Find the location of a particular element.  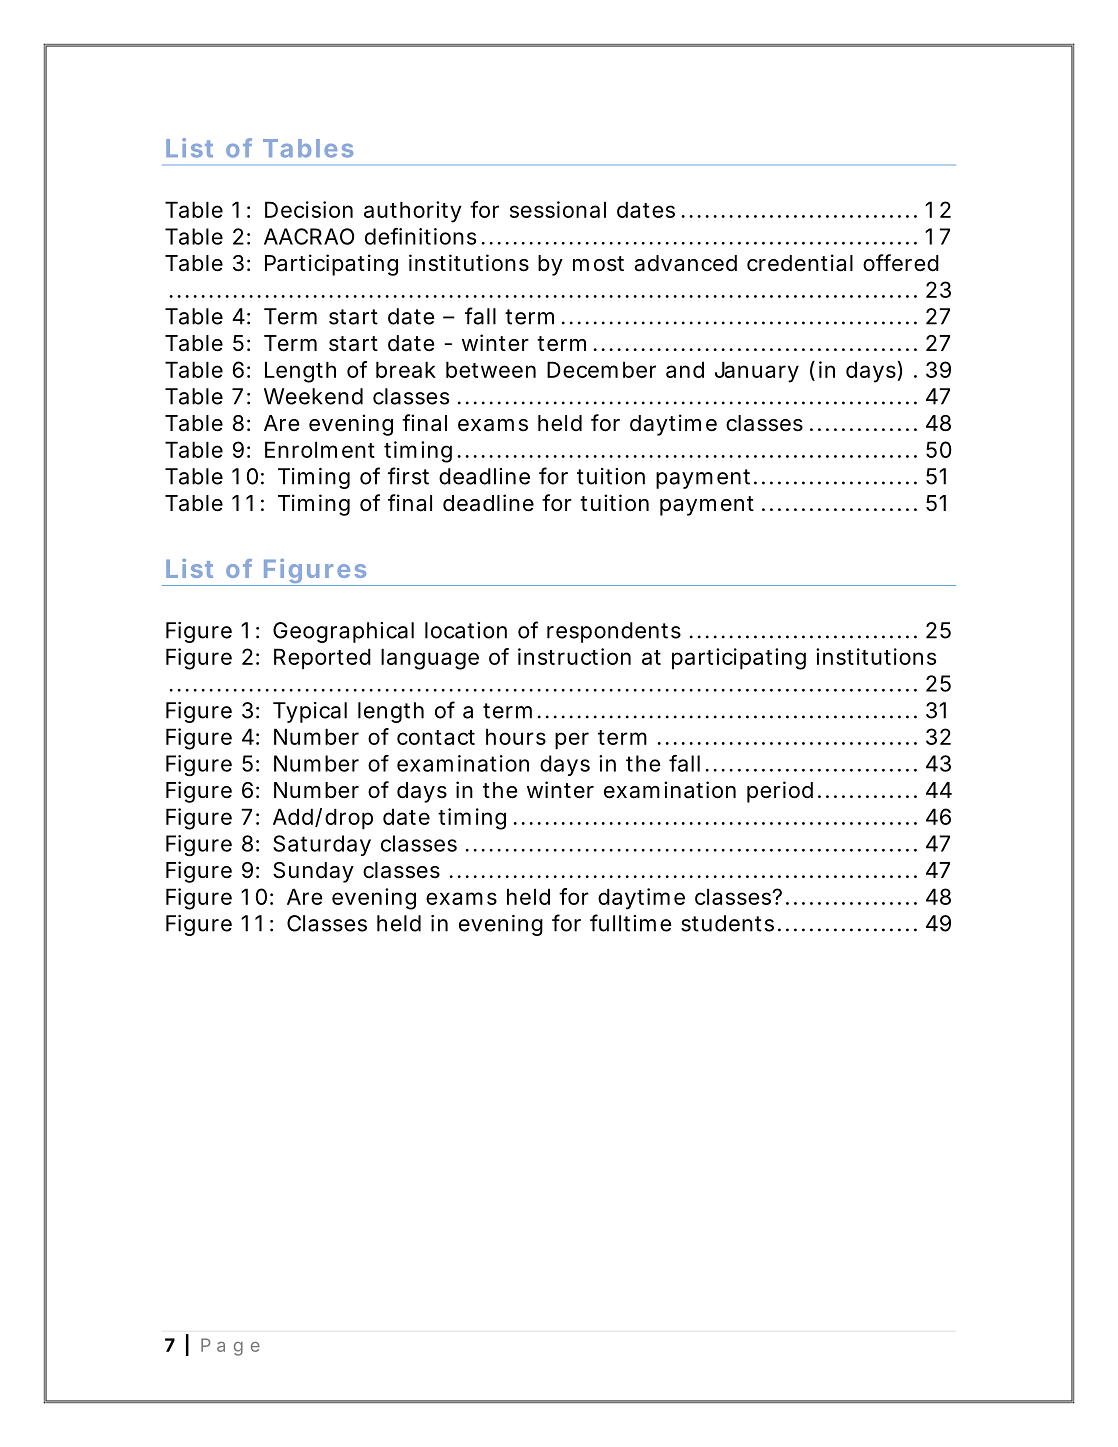

January is located at coordinates (757, 372).
